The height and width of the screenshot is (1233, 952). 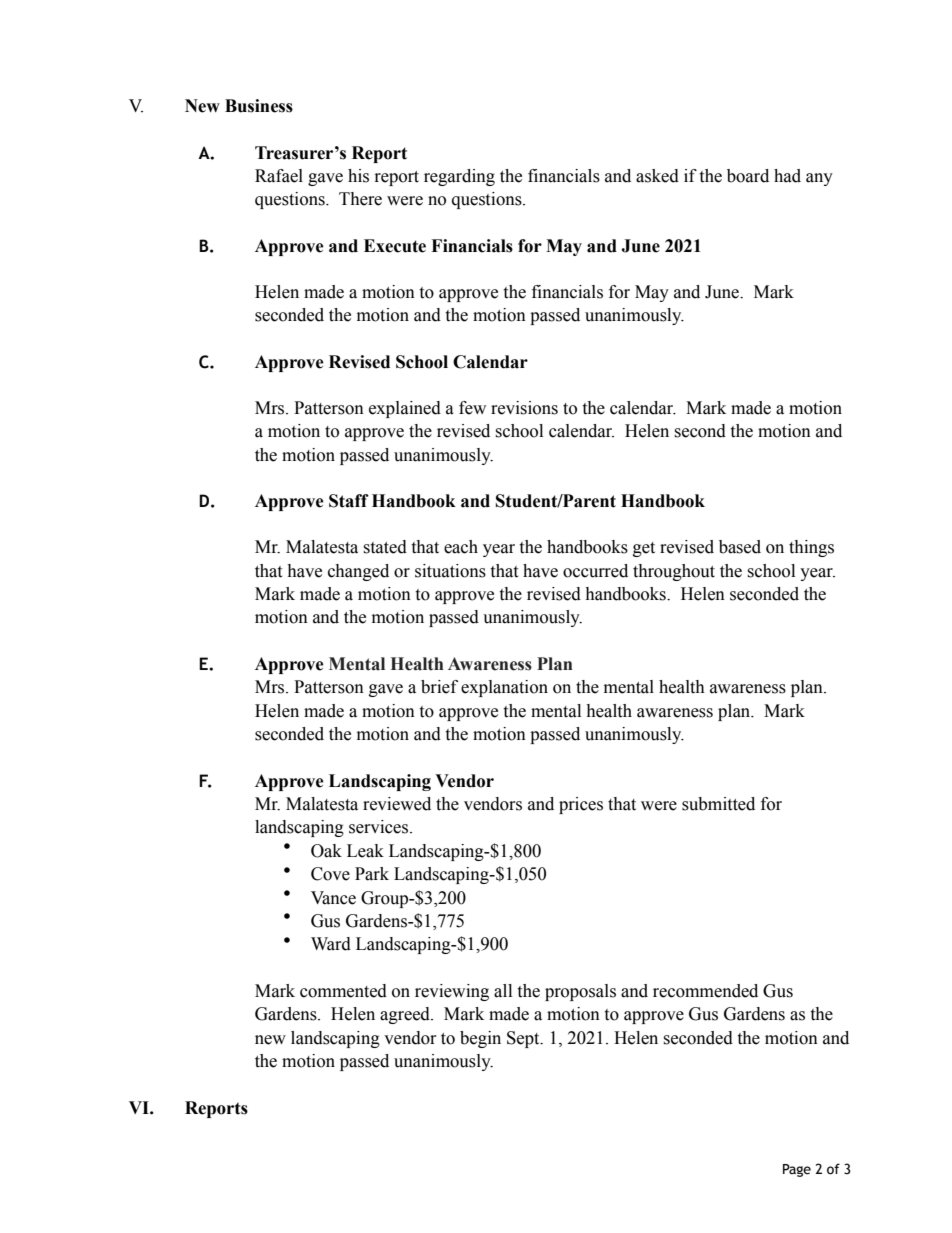 What do you see at coordinates (748, 176) in the screenshot?
I see `board` at bounding box center [748, 176].
